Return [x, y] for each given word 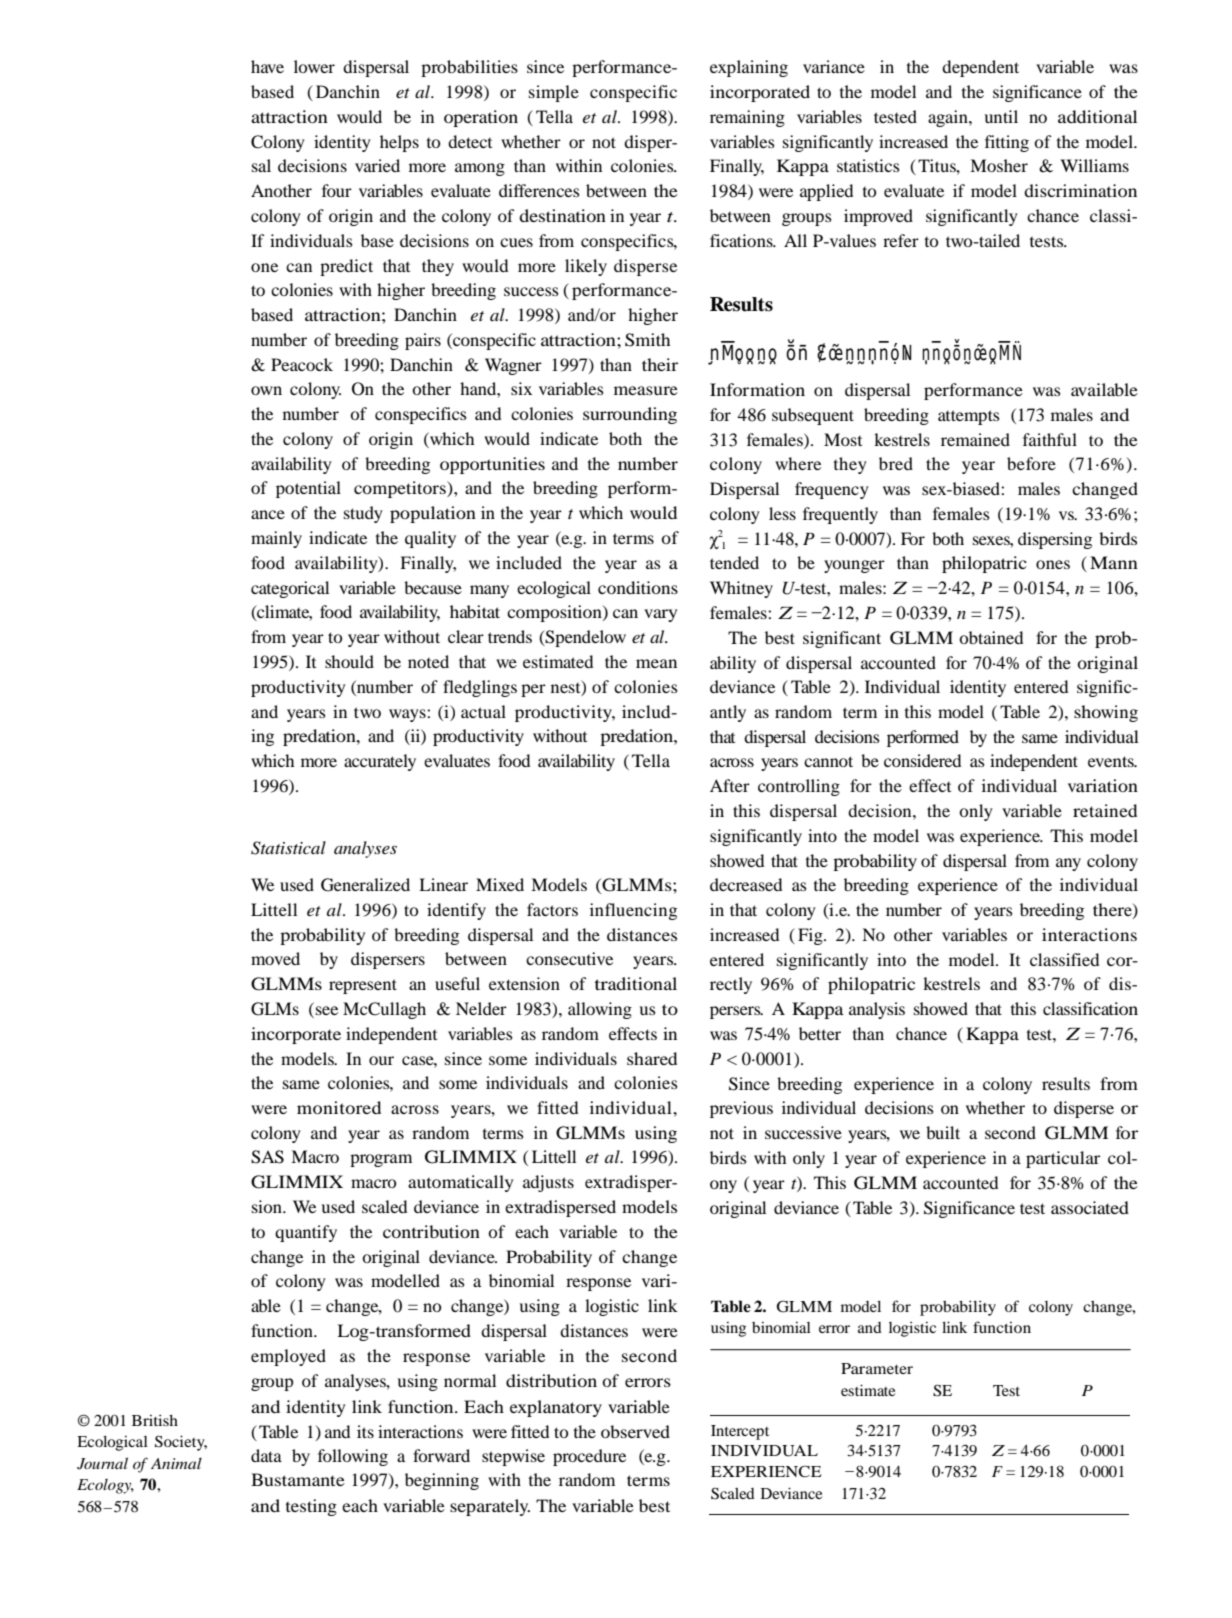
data [266, 1455]
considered [922, 760]
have [267, 66]
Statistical [288, 848]
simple [554, 93]
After [730, 785]
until [1001, 116]
